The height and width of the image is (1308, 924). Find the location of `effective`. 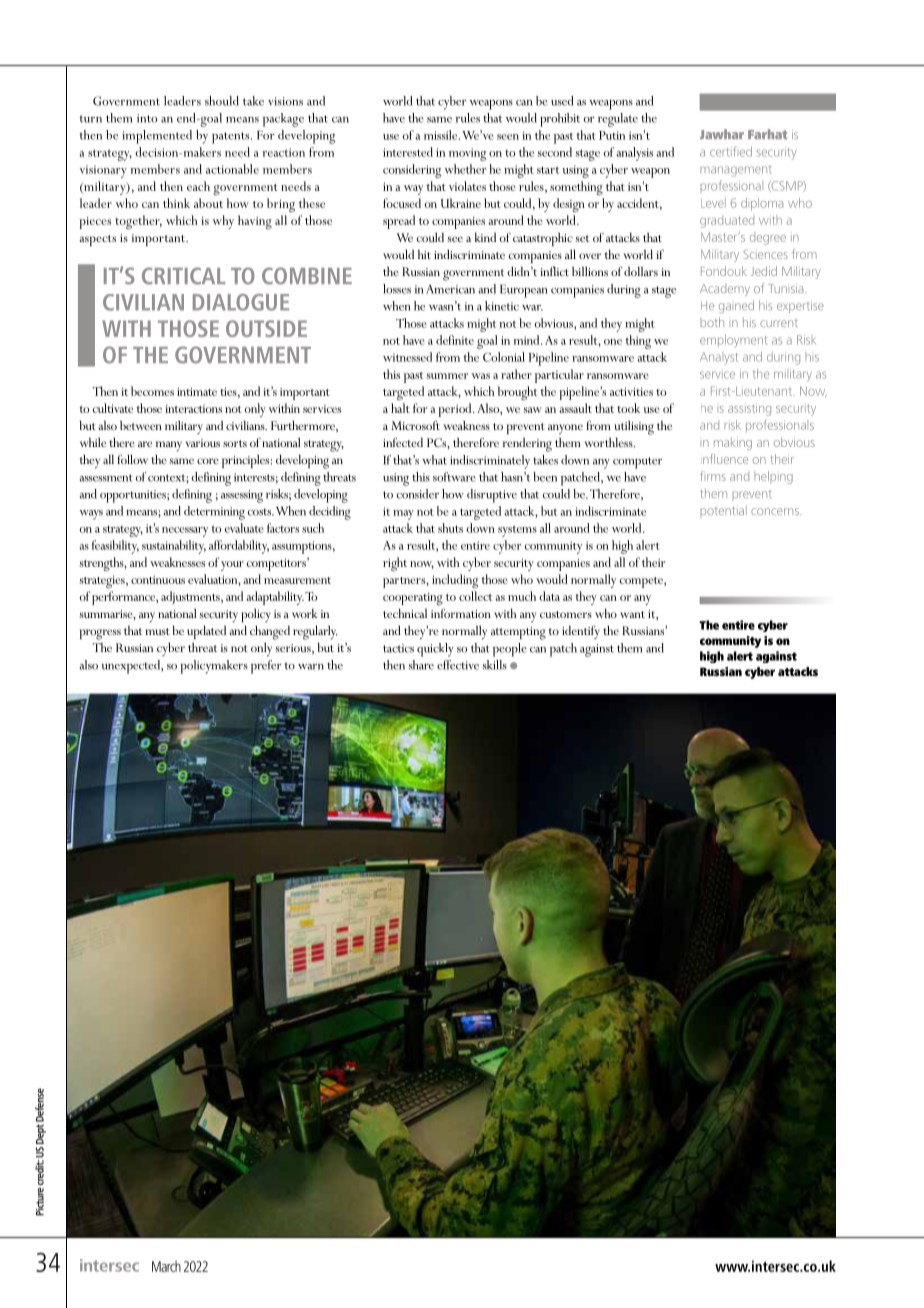

effective is located at coordinates (458, 665).
